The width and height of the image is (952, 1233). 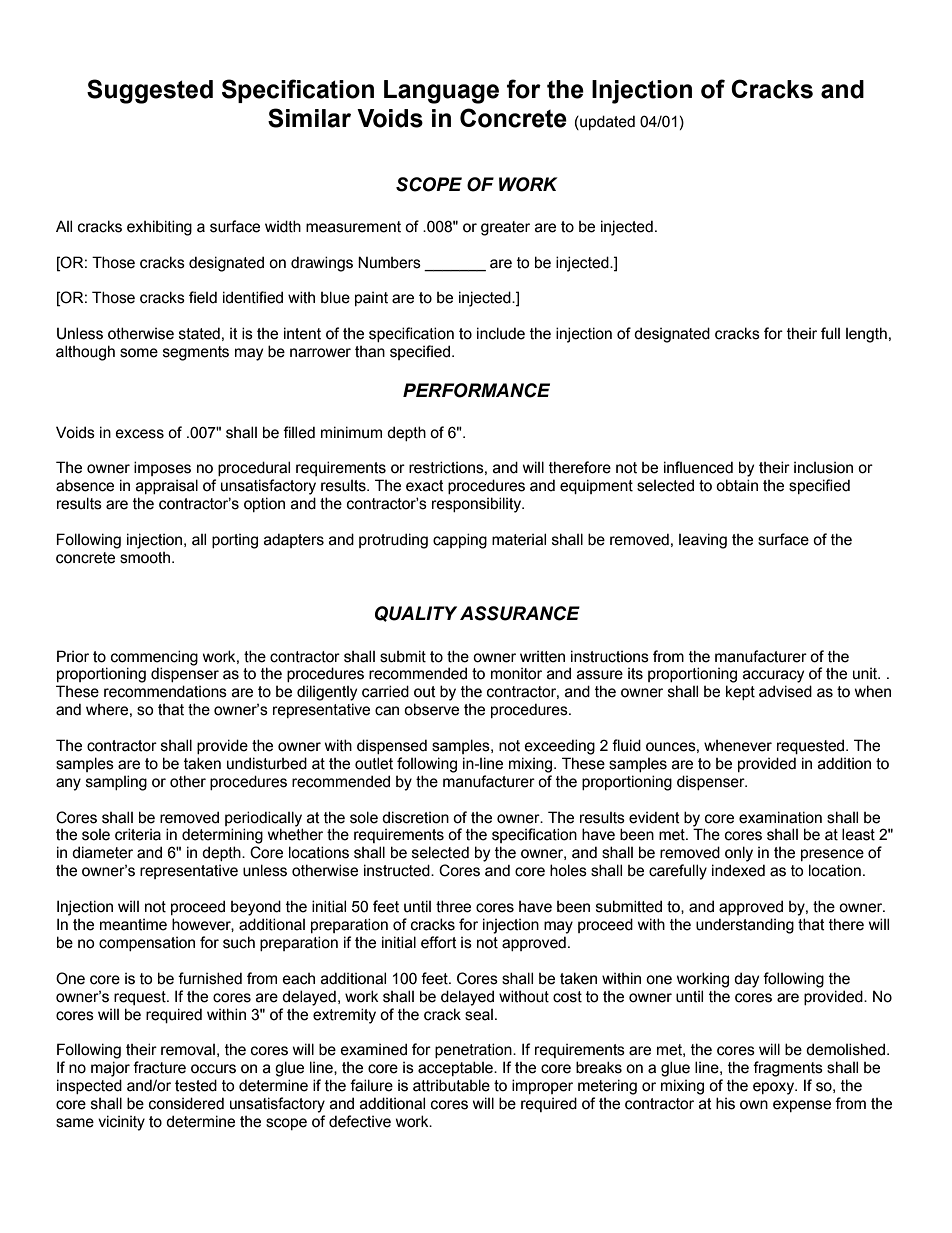 What do you see at coordinates (150, 91) in the image?
I see `Suggested` at bounding box center [150, 91].
